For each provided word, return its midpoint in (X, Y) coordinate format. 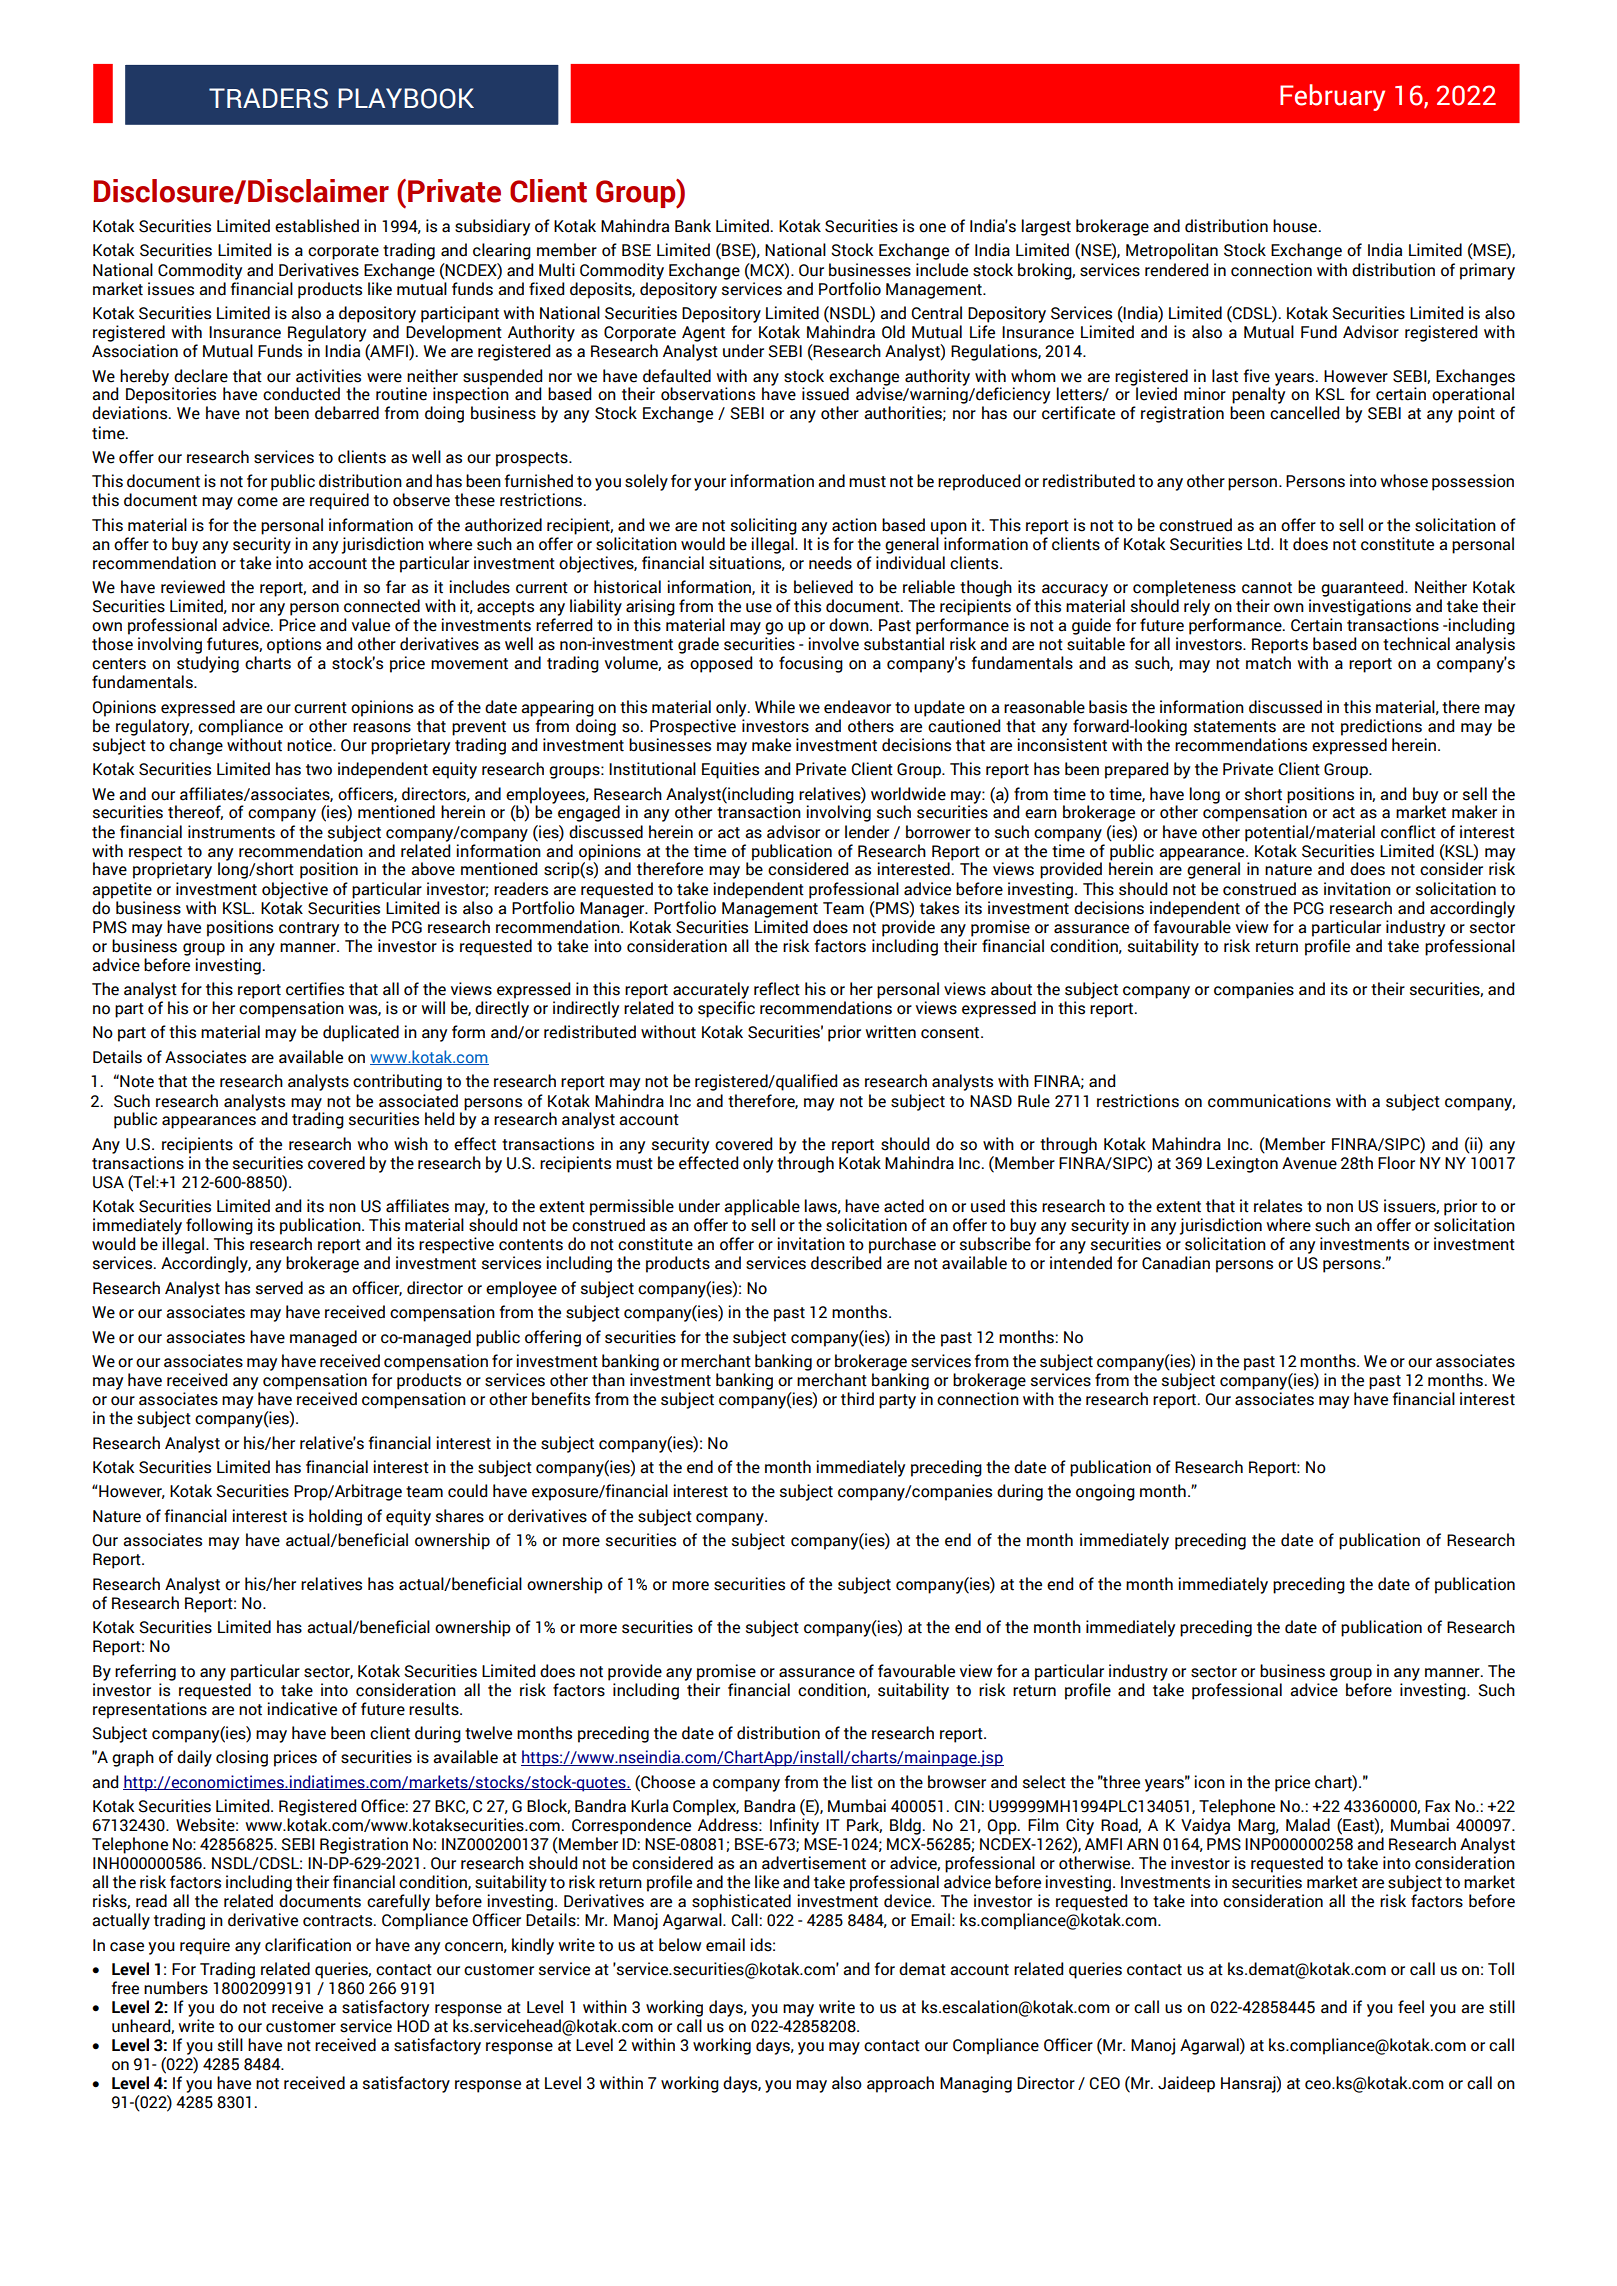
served (279, 1288)
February (1332, 97)
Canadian (1176, 1263)
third (857, 1399)
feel (1411, 2007)
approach (900, 2084)
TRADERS (268, 98)
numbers (176, 1988)
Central (937, 313)
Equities (730, 770)
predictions (1381, 727)
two (319, 770)
